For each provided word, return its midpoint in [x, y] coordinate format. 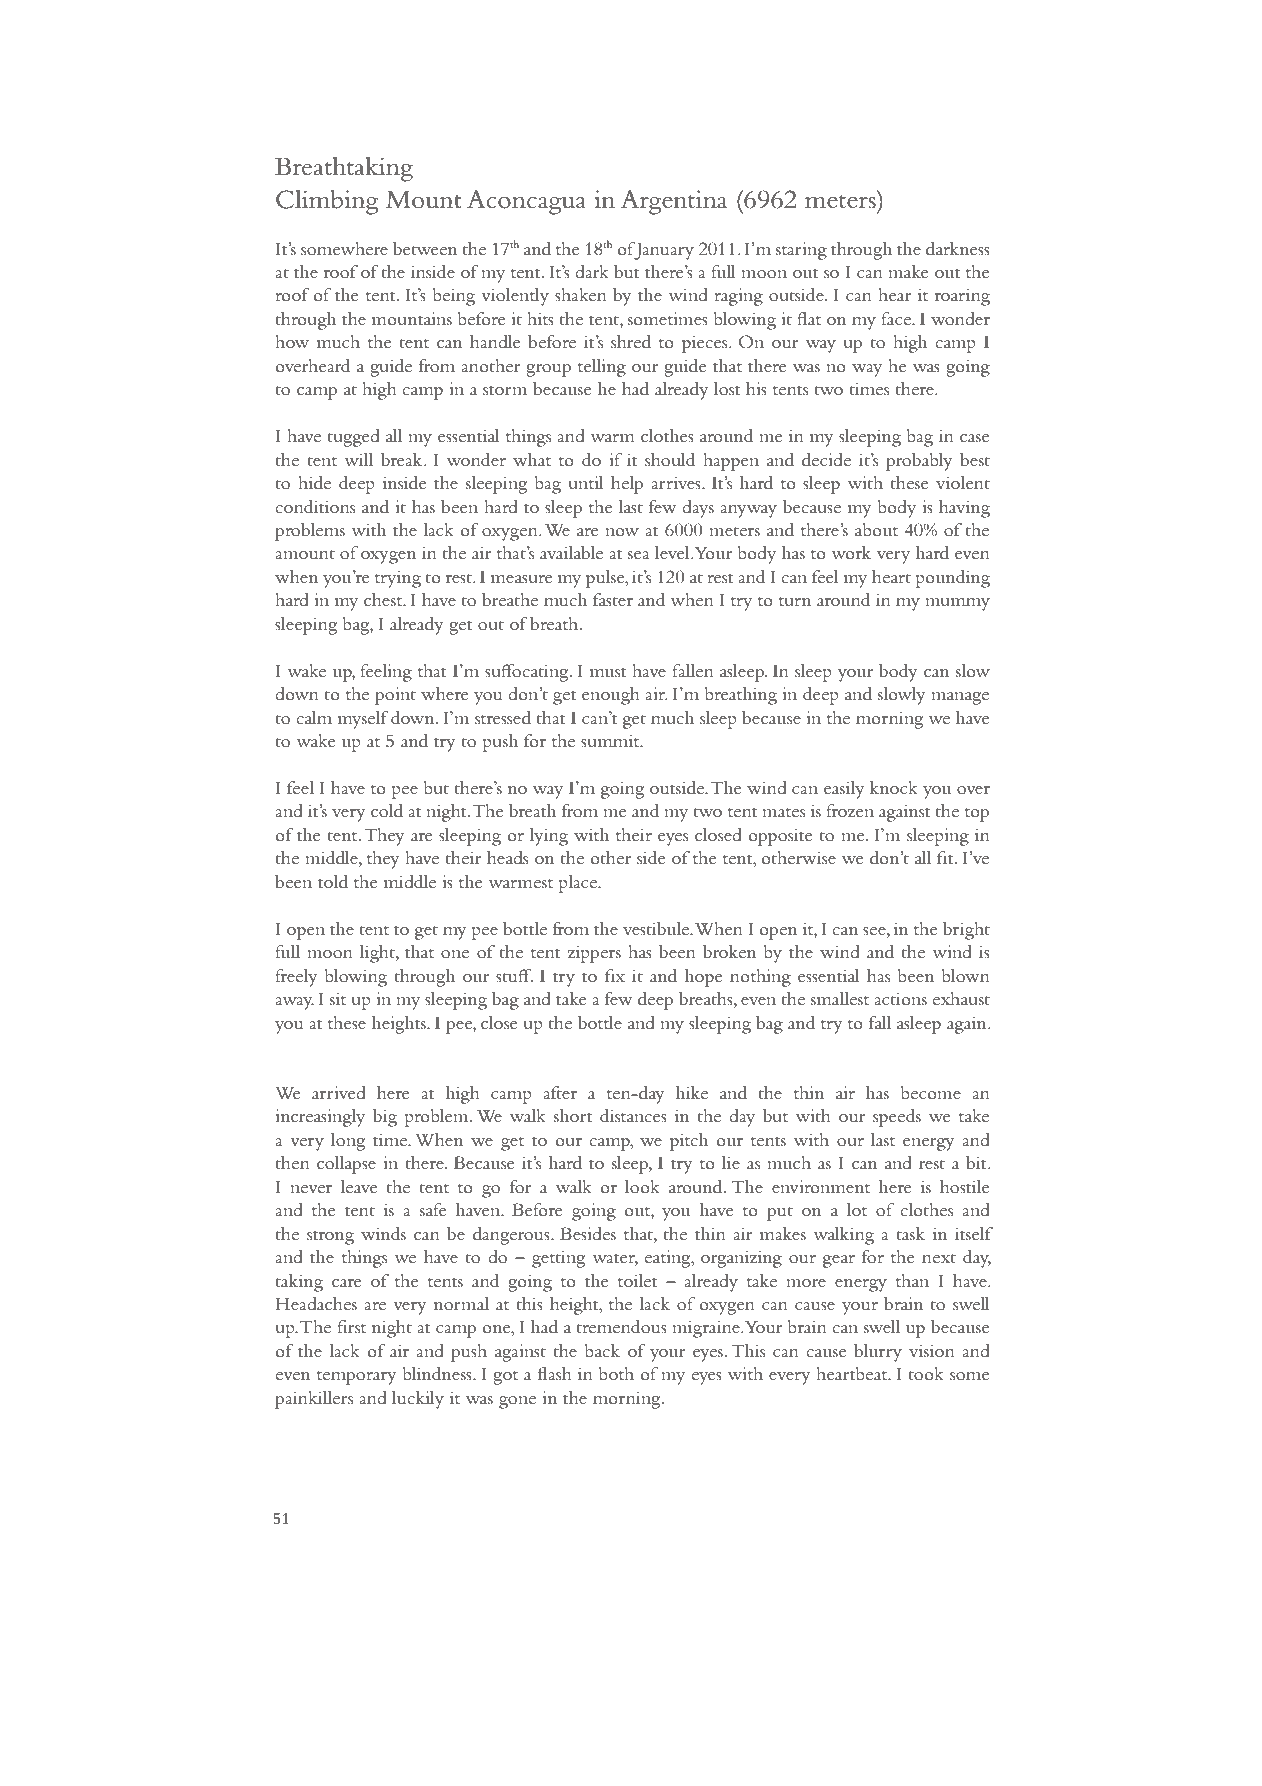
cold [387, 811]
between [425, 249]
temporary [356, 1377]
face [897, 318]
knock [894, 787]
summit [611, 740]
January [663, 251]
